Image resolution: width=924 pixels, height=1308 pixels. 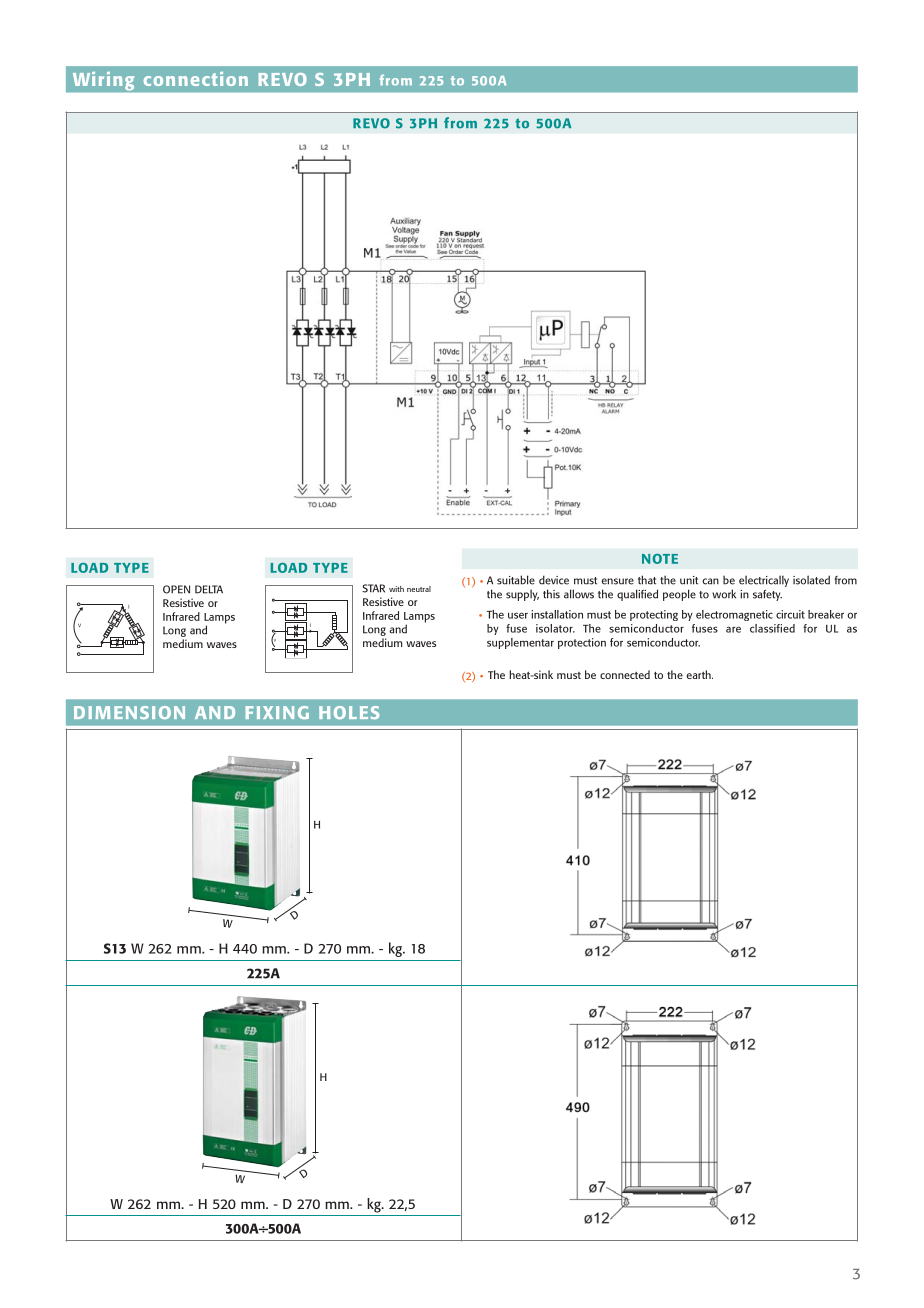 I want to click on can, so click(x=710, y=581).
